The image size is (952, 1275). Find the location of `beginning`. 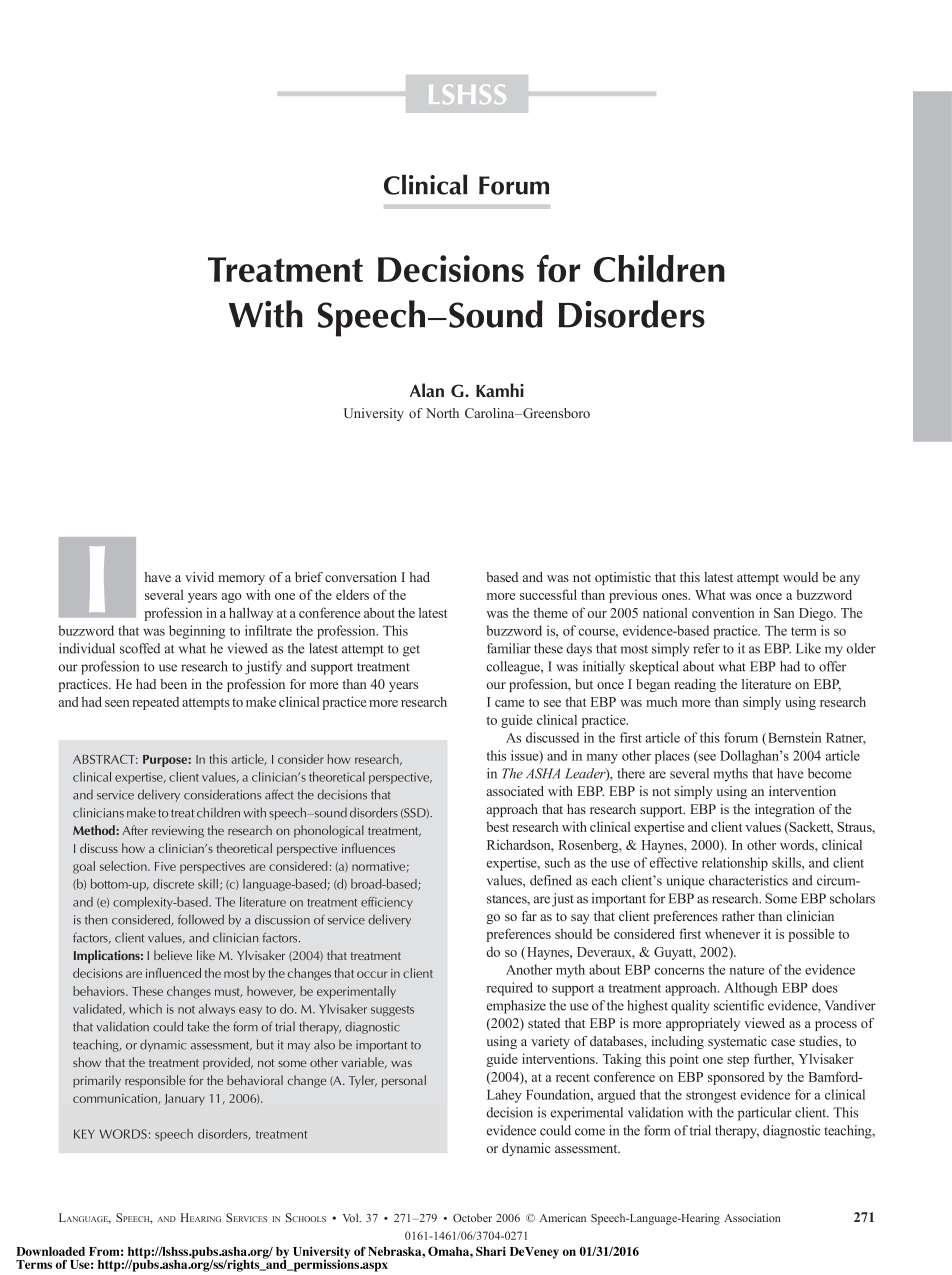

beginning is located at coordinates (197, 632).
